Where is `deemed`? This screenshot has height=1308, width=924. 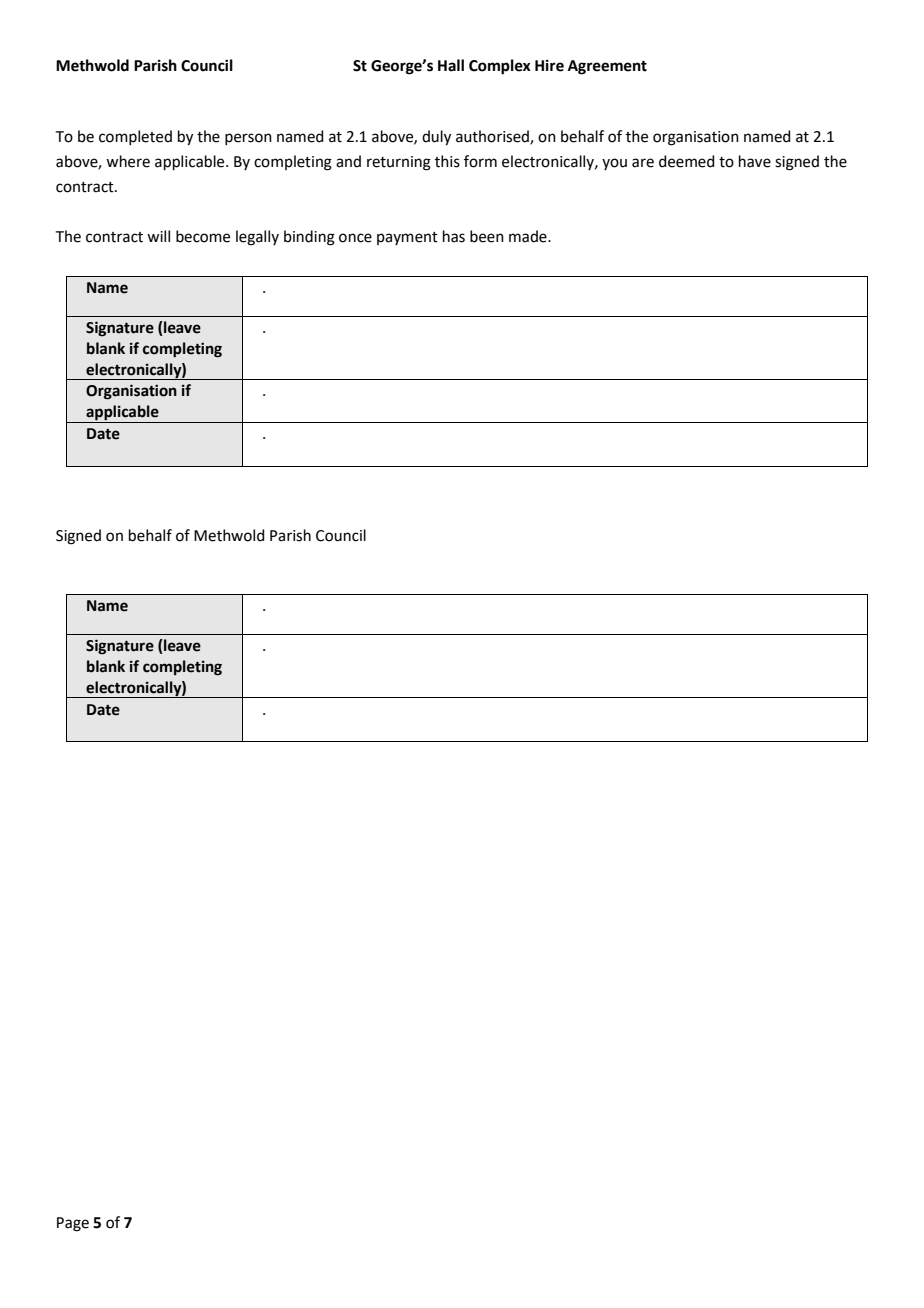 deemed is located at coordinates (687, 161).
